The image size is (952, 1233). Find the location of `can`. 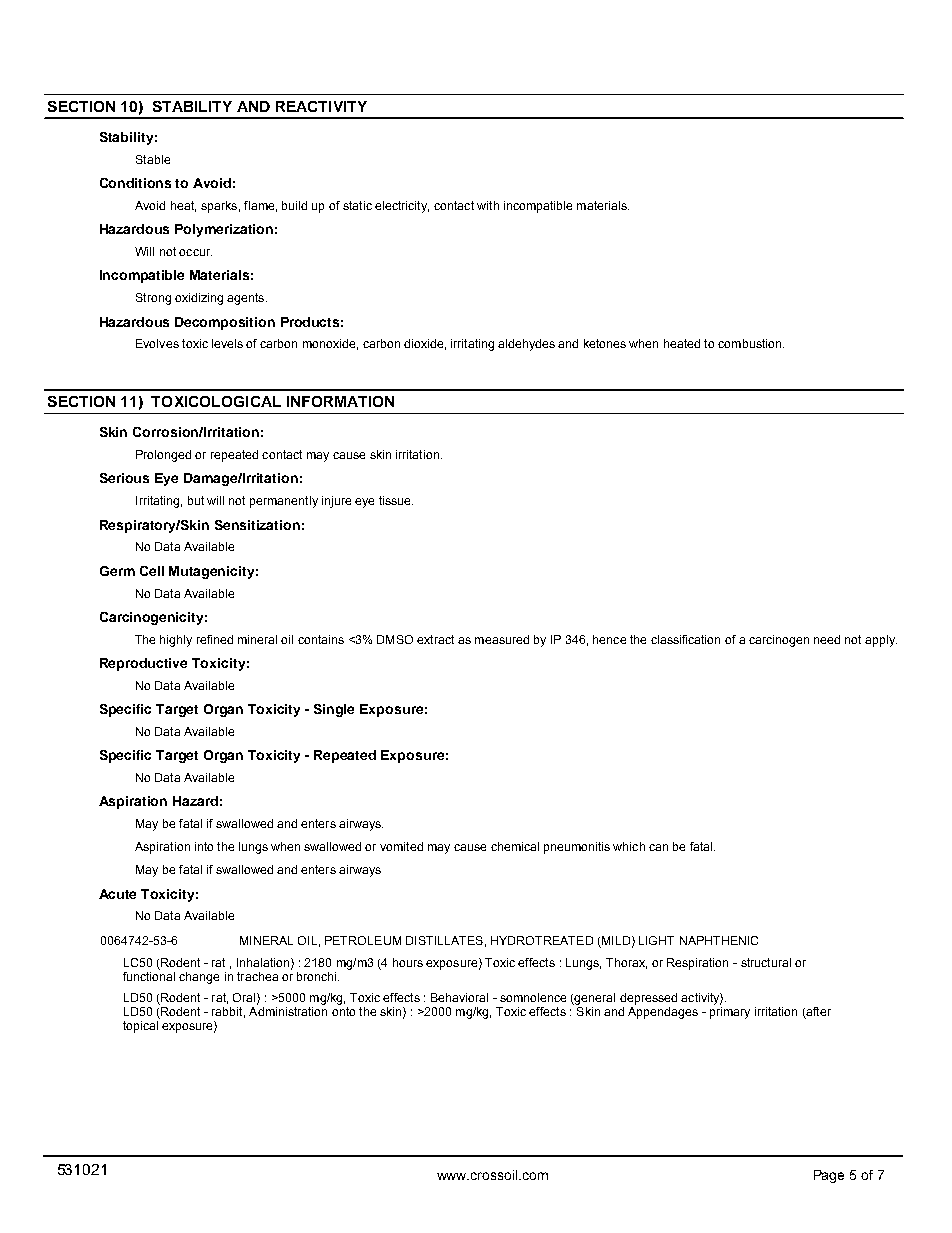

can is located at coordinates (658, 847).
